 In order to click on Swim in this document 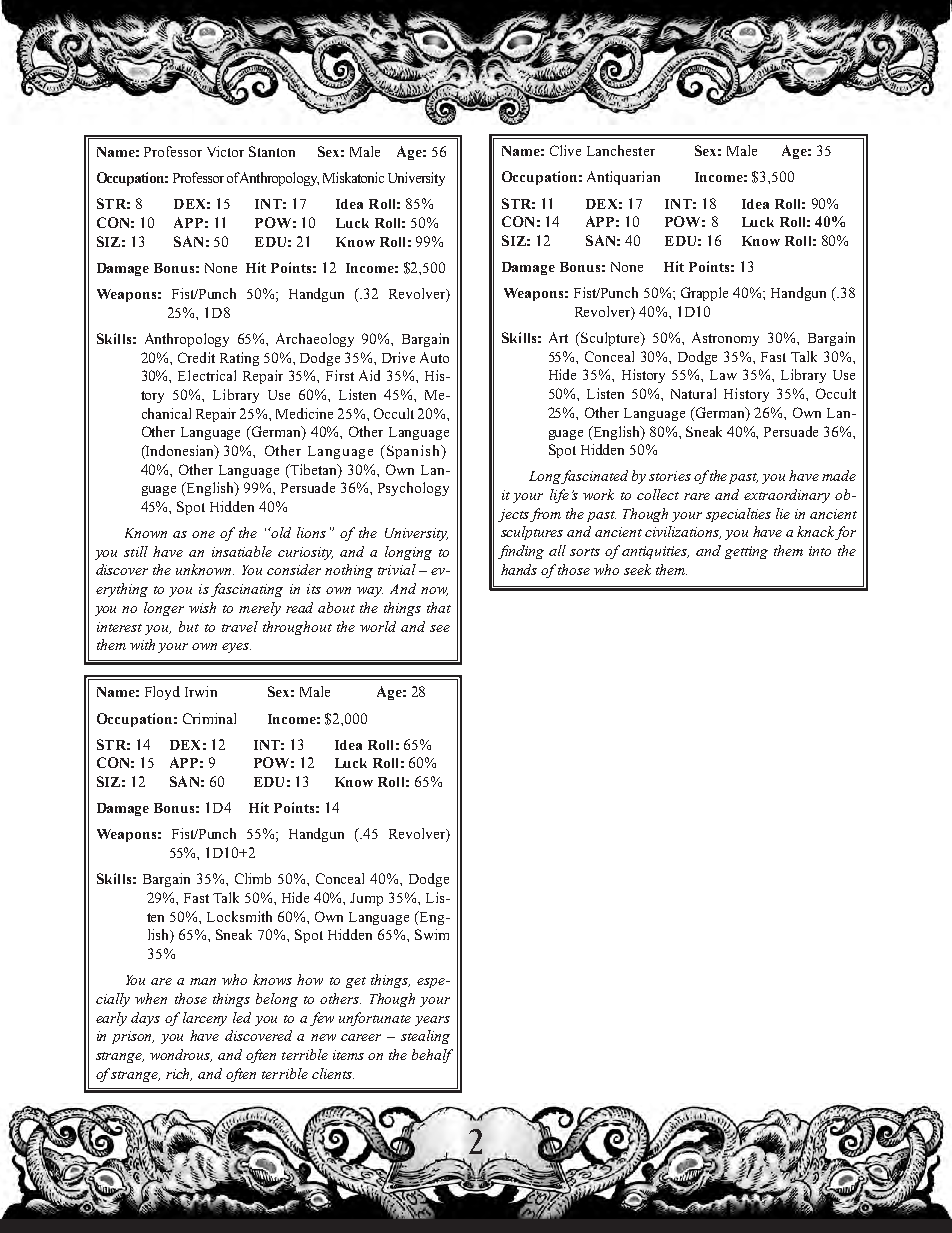, I will do `click(432, 934)`.
